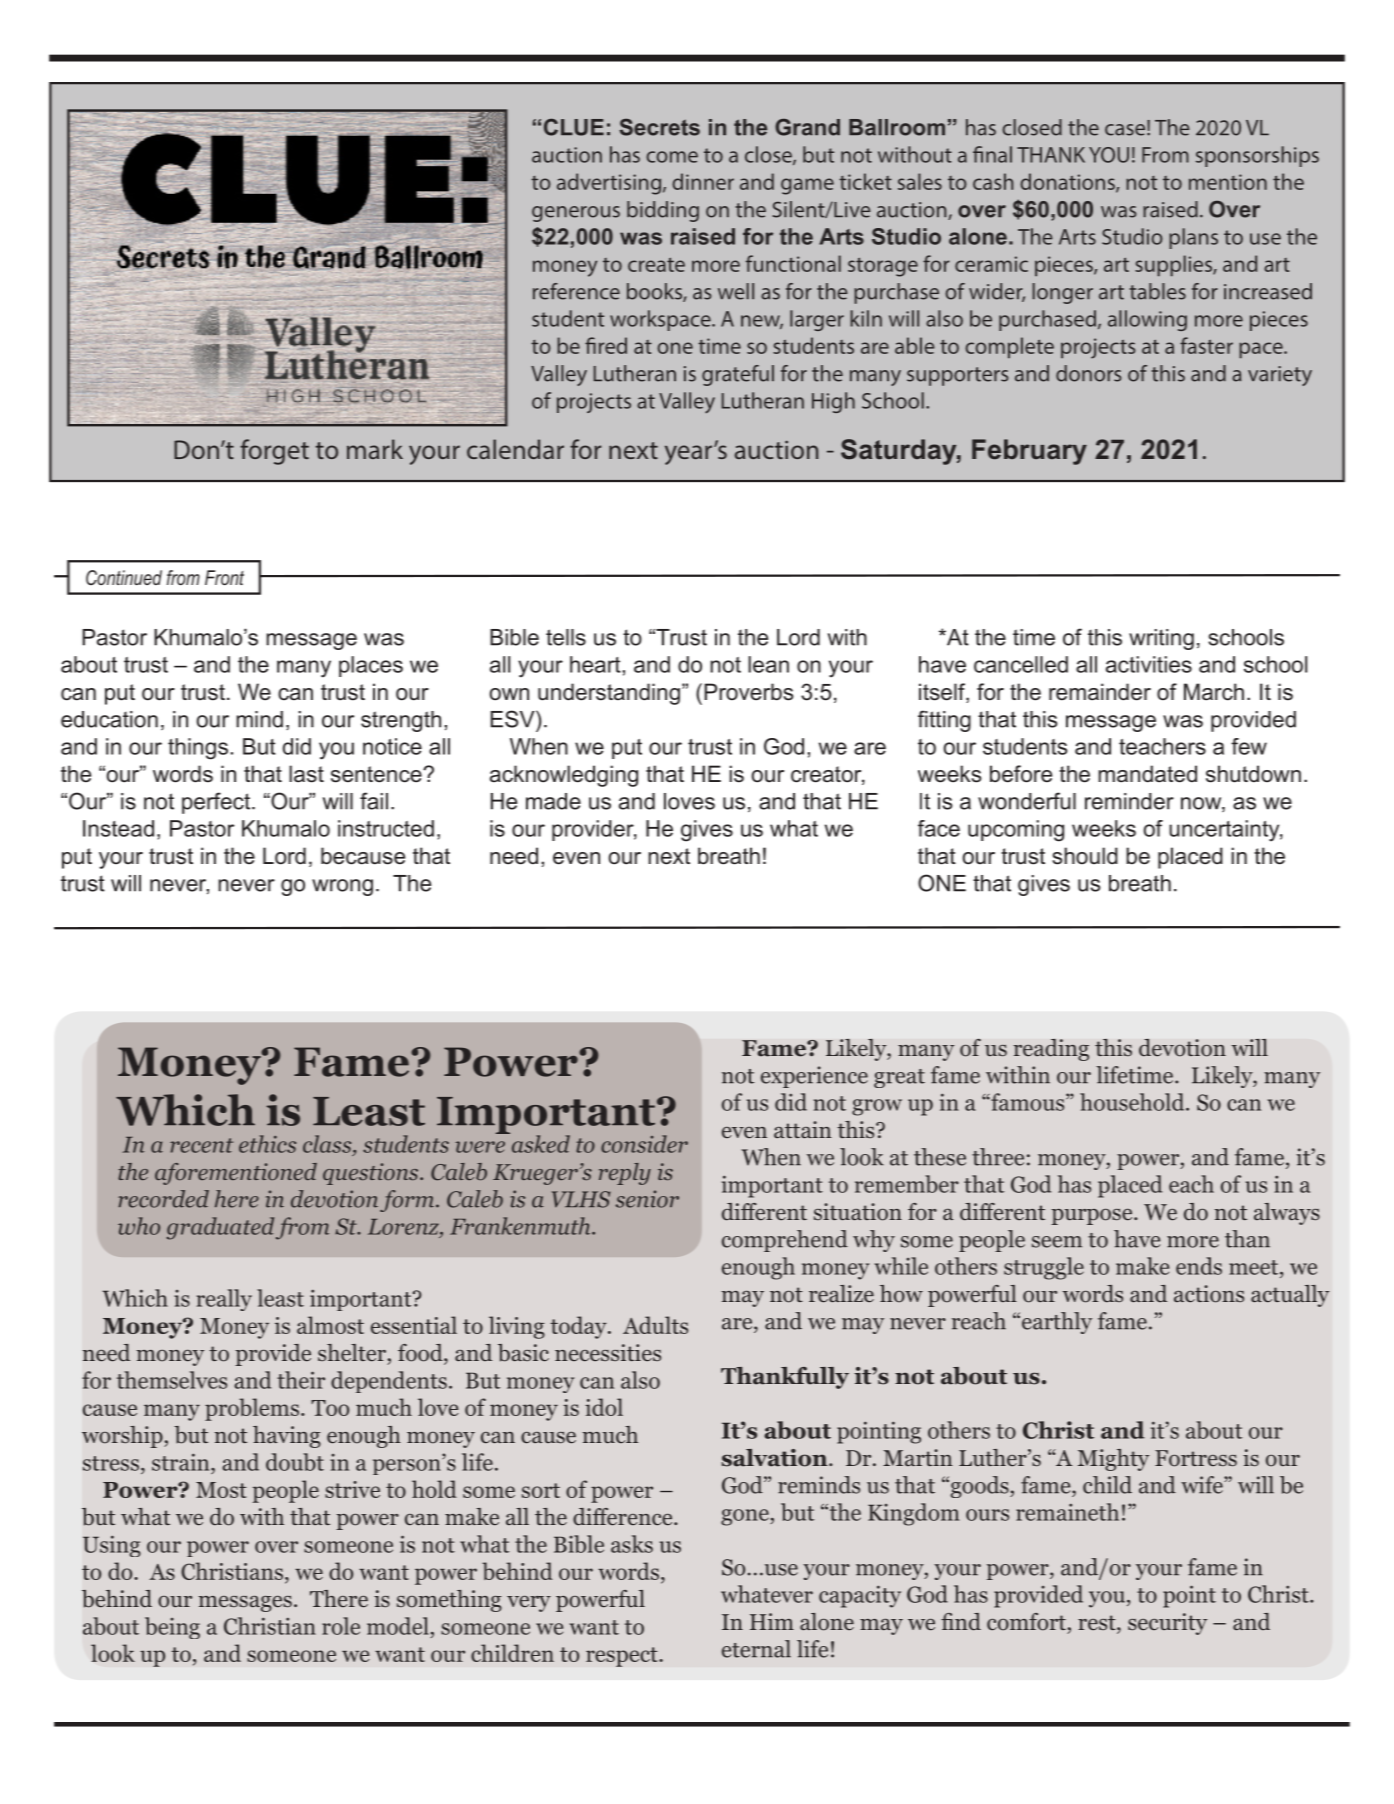 The width and height of the page is (1394, 1804). What do you see at coordinates (267, 1144) in the page?
I see `ethics` at bounding box center [267, 1144].
